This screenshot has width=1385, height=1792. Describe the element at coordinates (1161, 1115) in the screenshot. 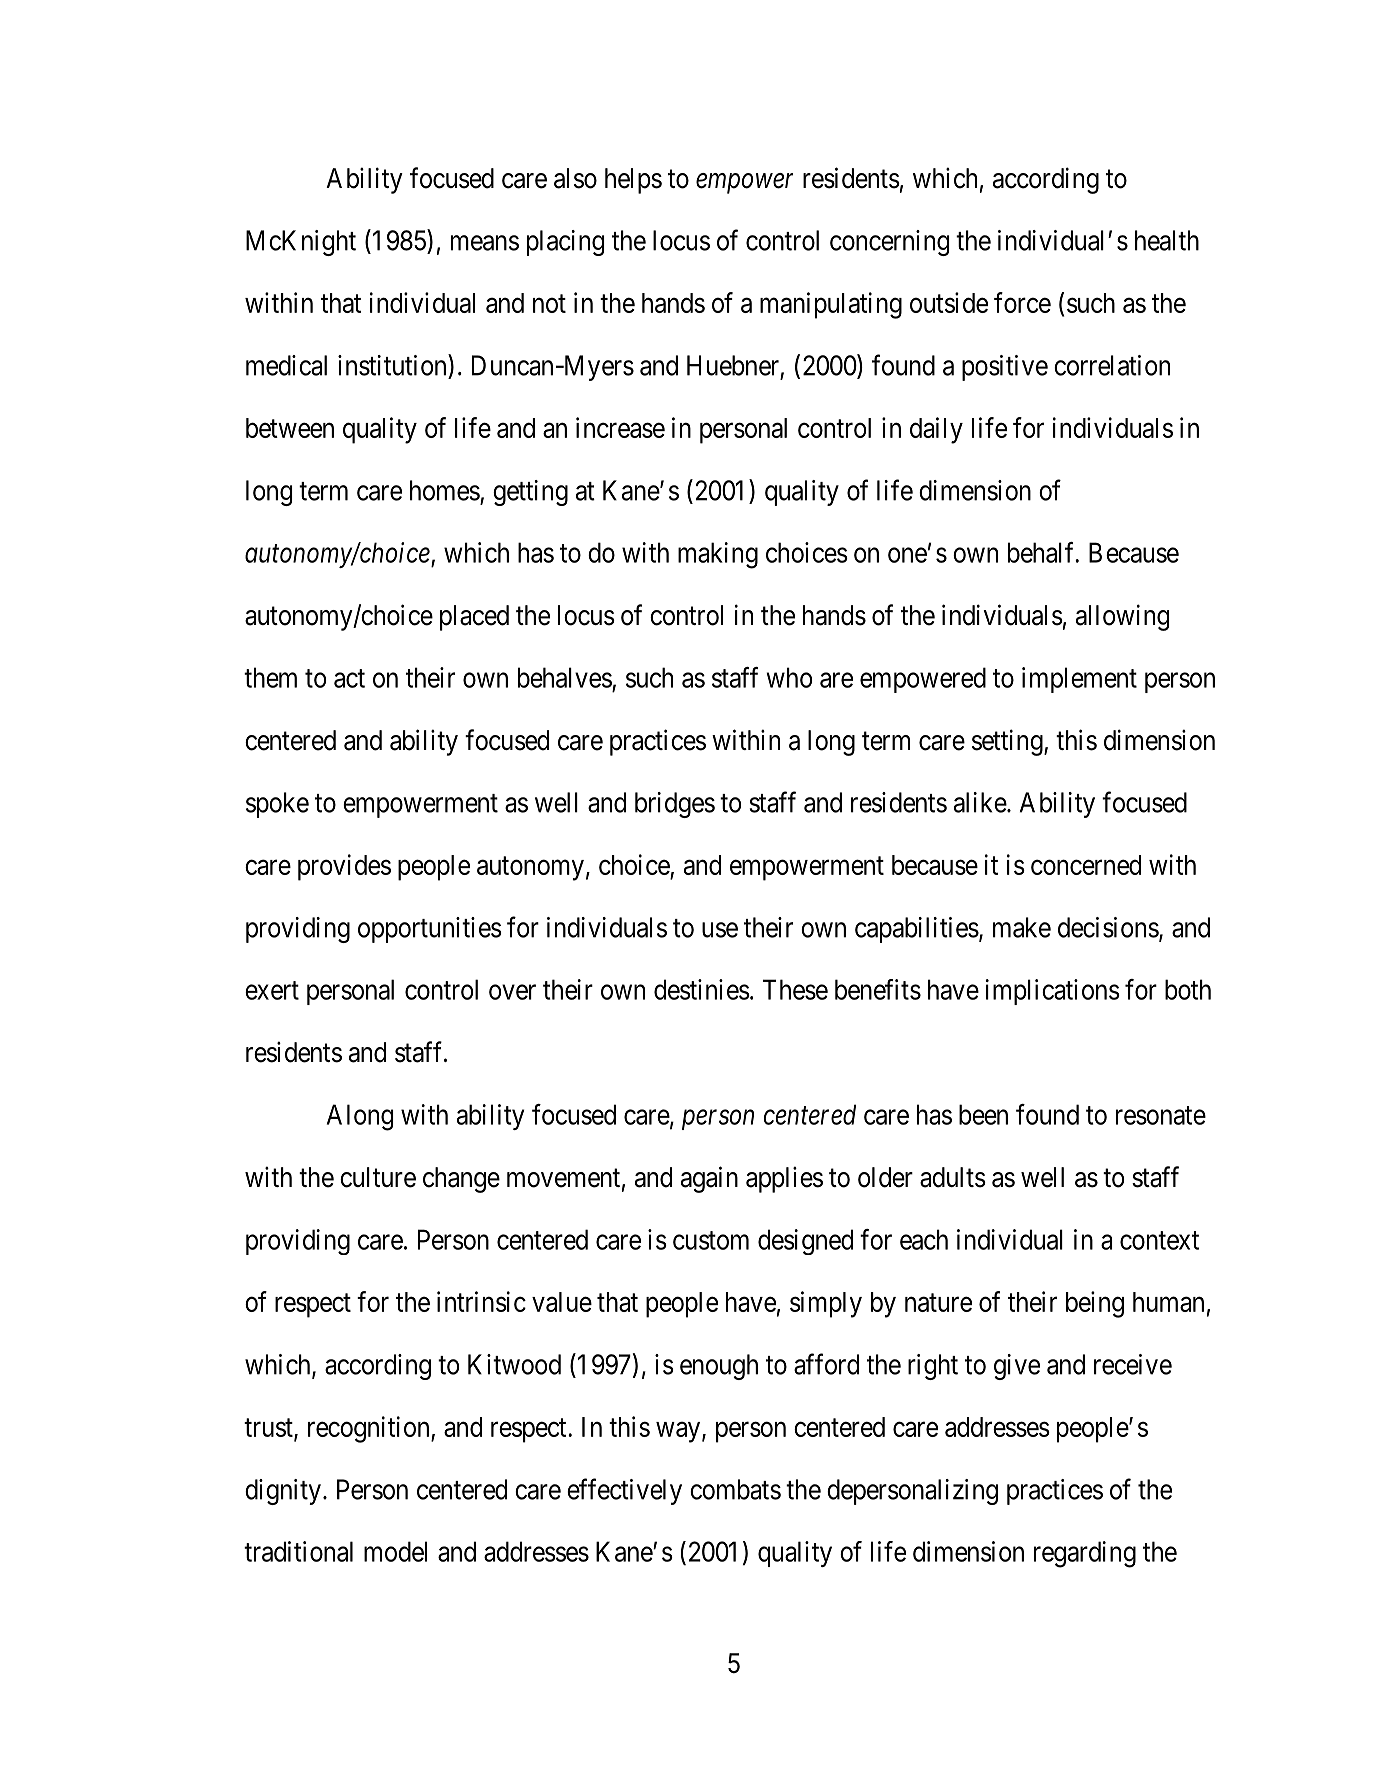

I see `resonate` at that location.
